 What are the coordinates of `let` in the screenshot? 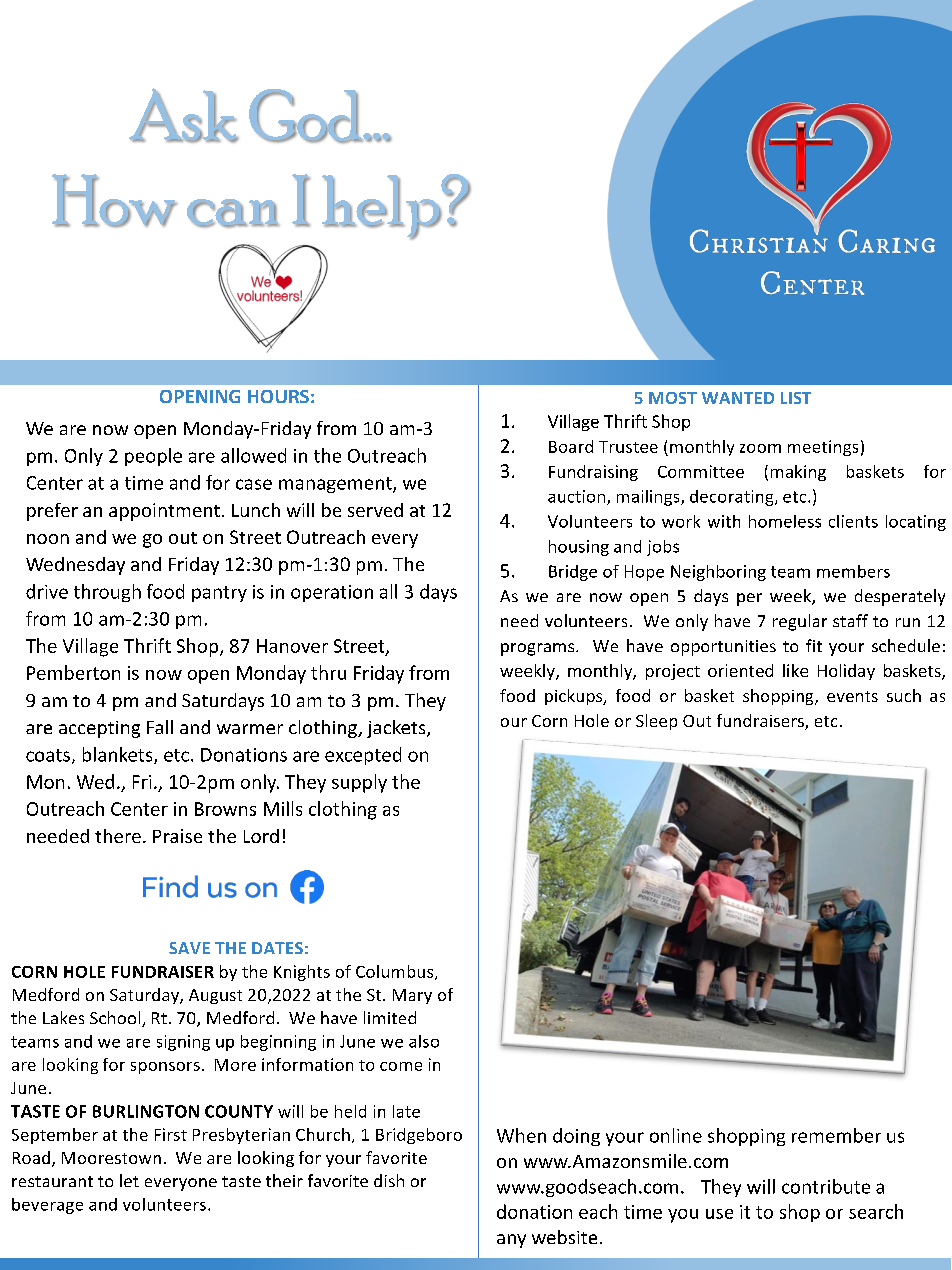 It's located at (129, 1180).
